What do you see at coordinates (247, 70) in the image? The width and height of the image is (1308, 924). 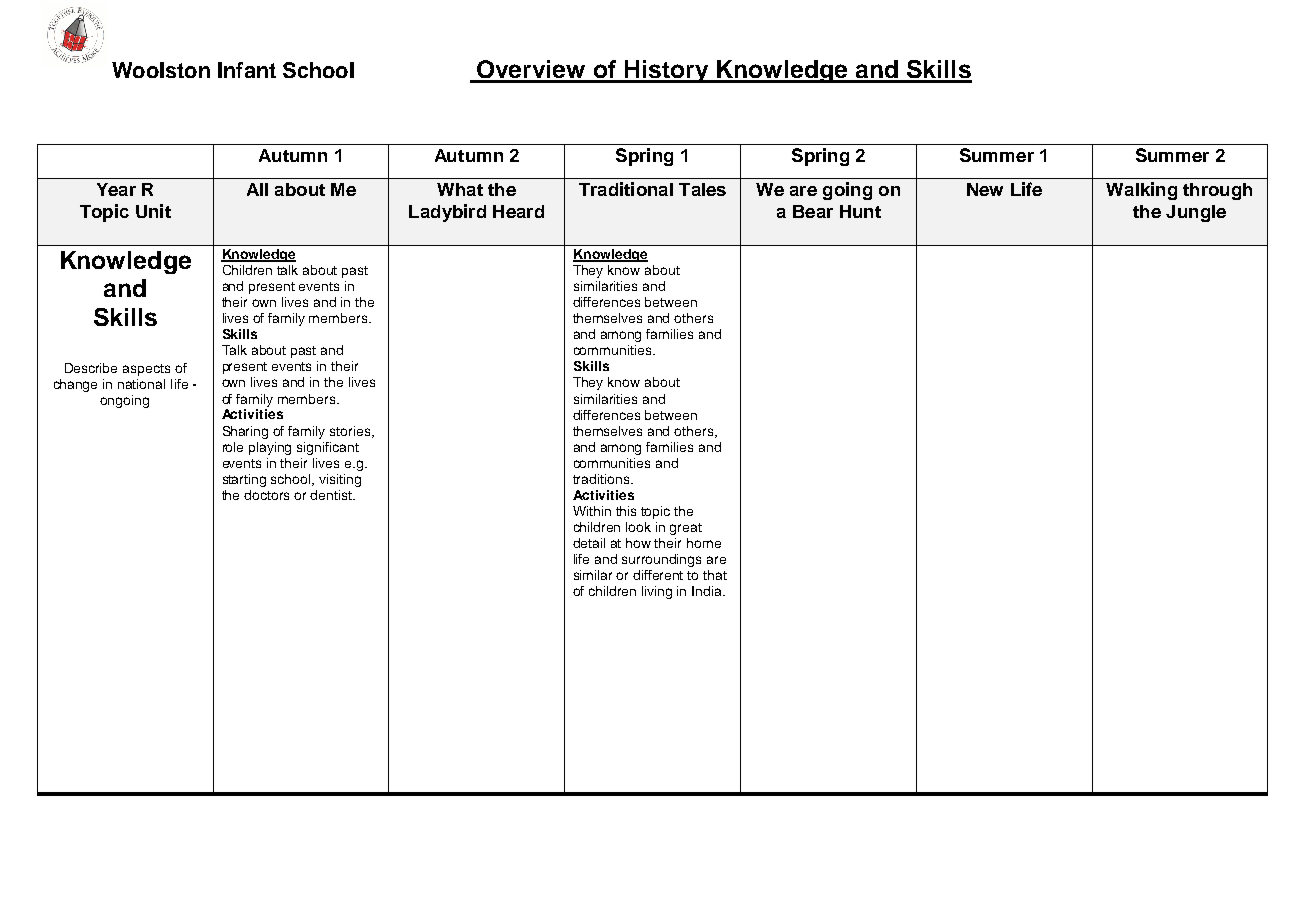 I see `Infant` at bounding box center [247, 70].
